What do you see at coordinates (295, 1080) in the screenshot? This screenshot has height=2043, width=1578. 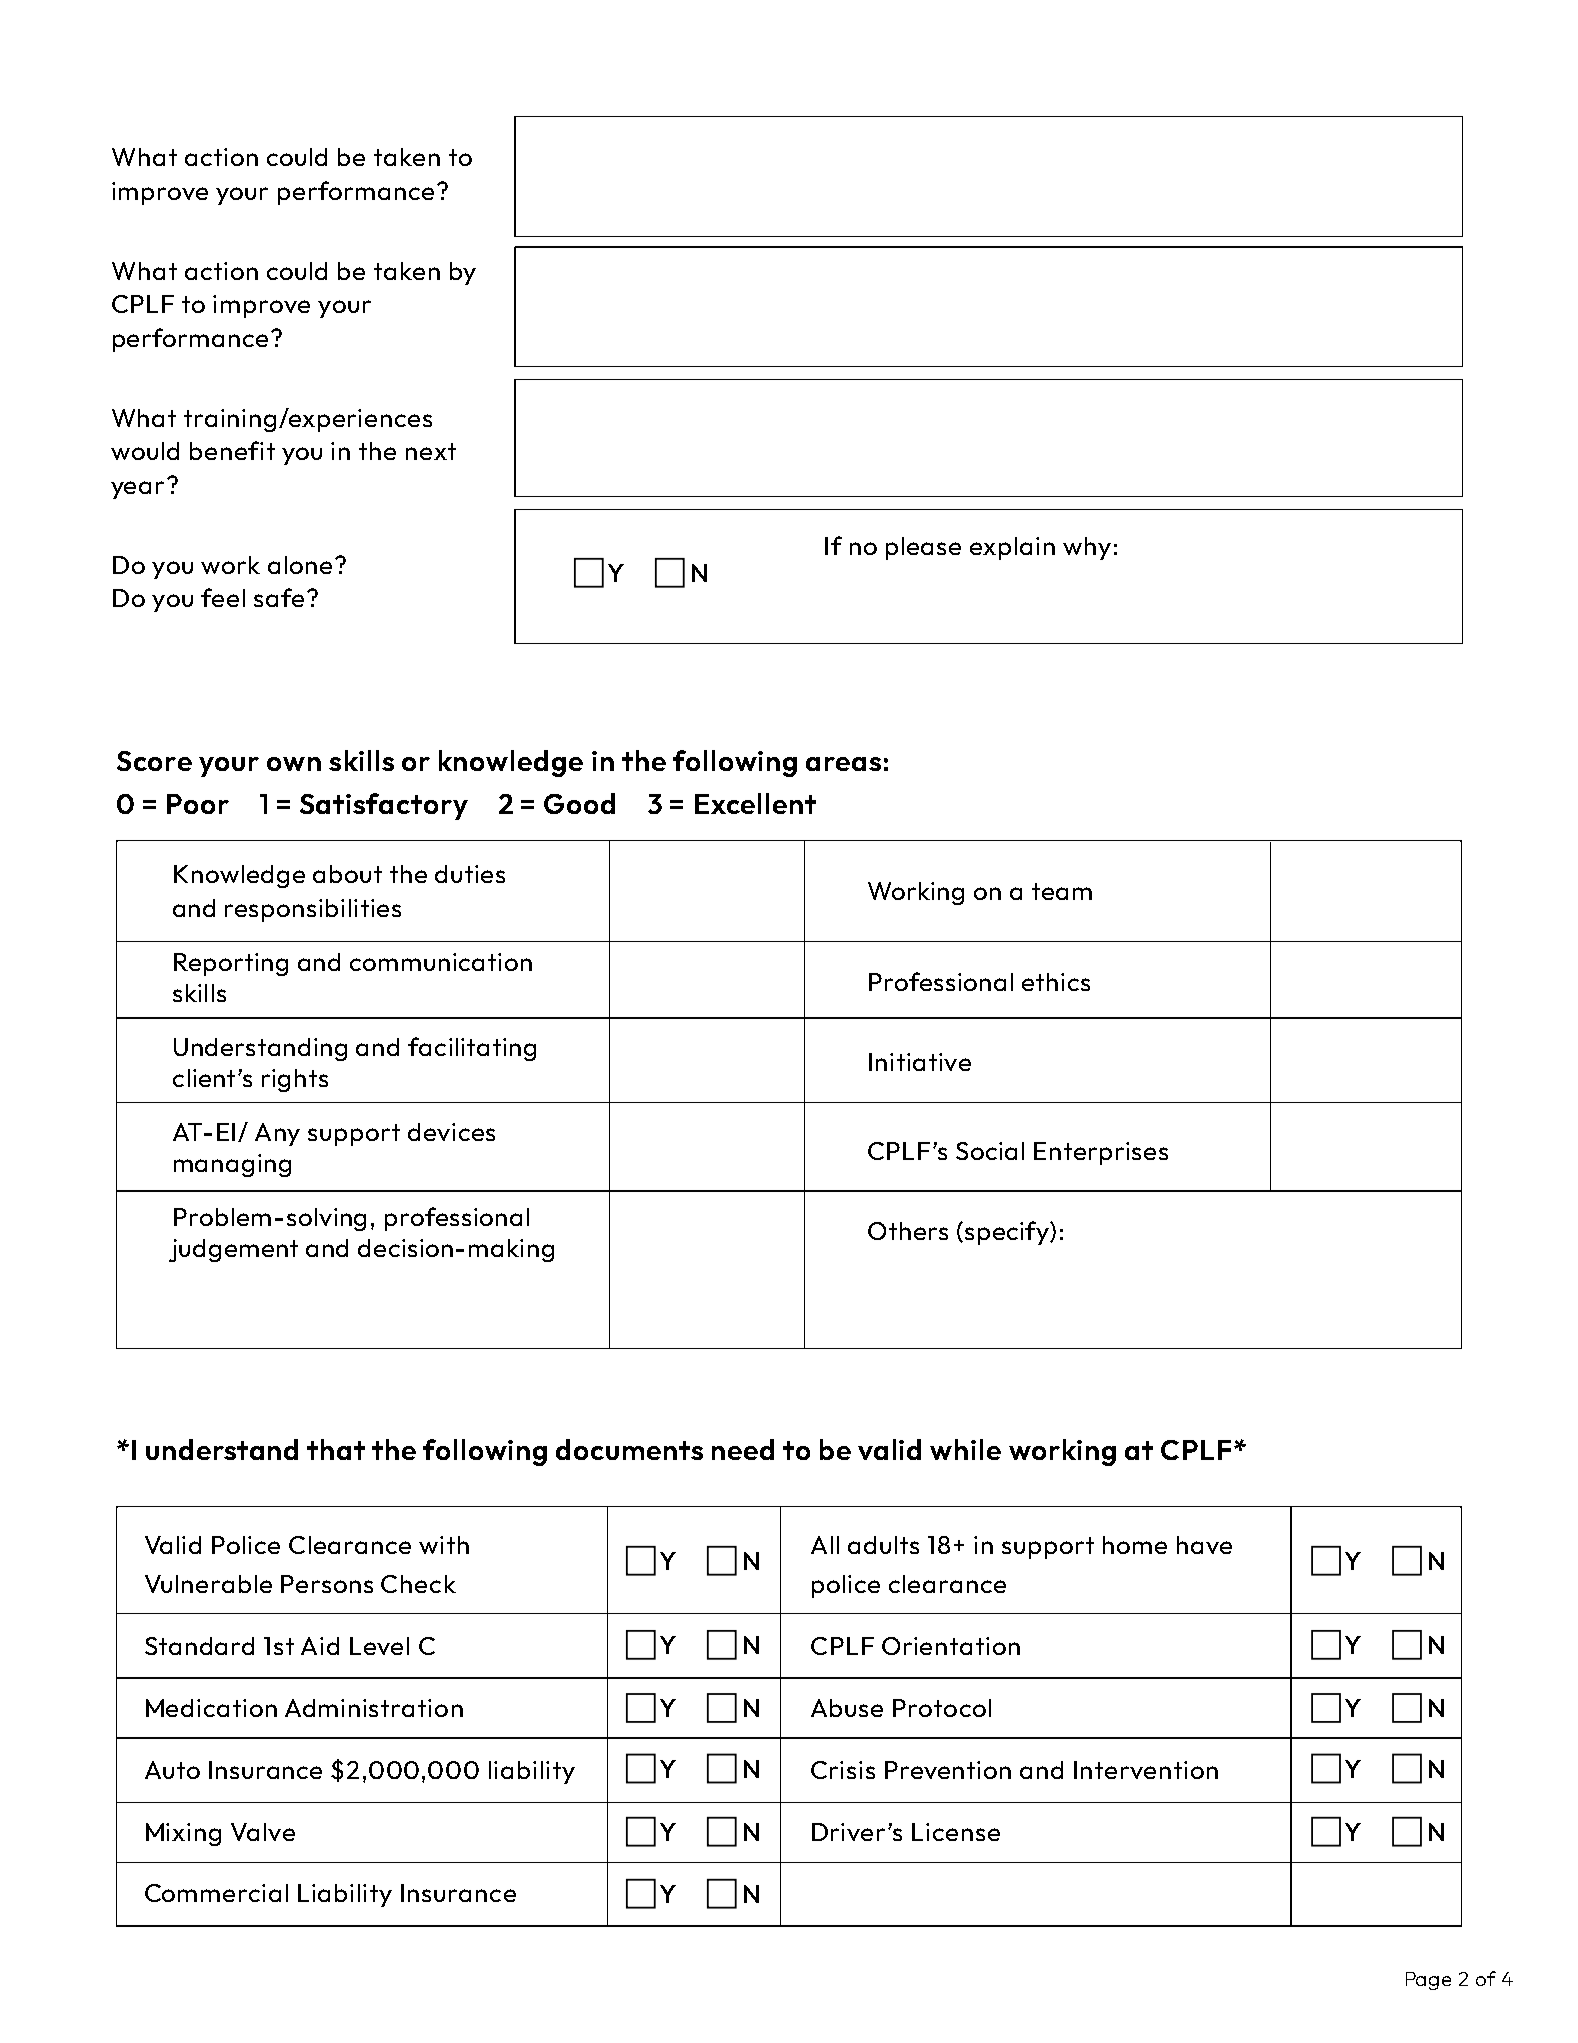 I see `rights` at bounding box center [295, 1080].
